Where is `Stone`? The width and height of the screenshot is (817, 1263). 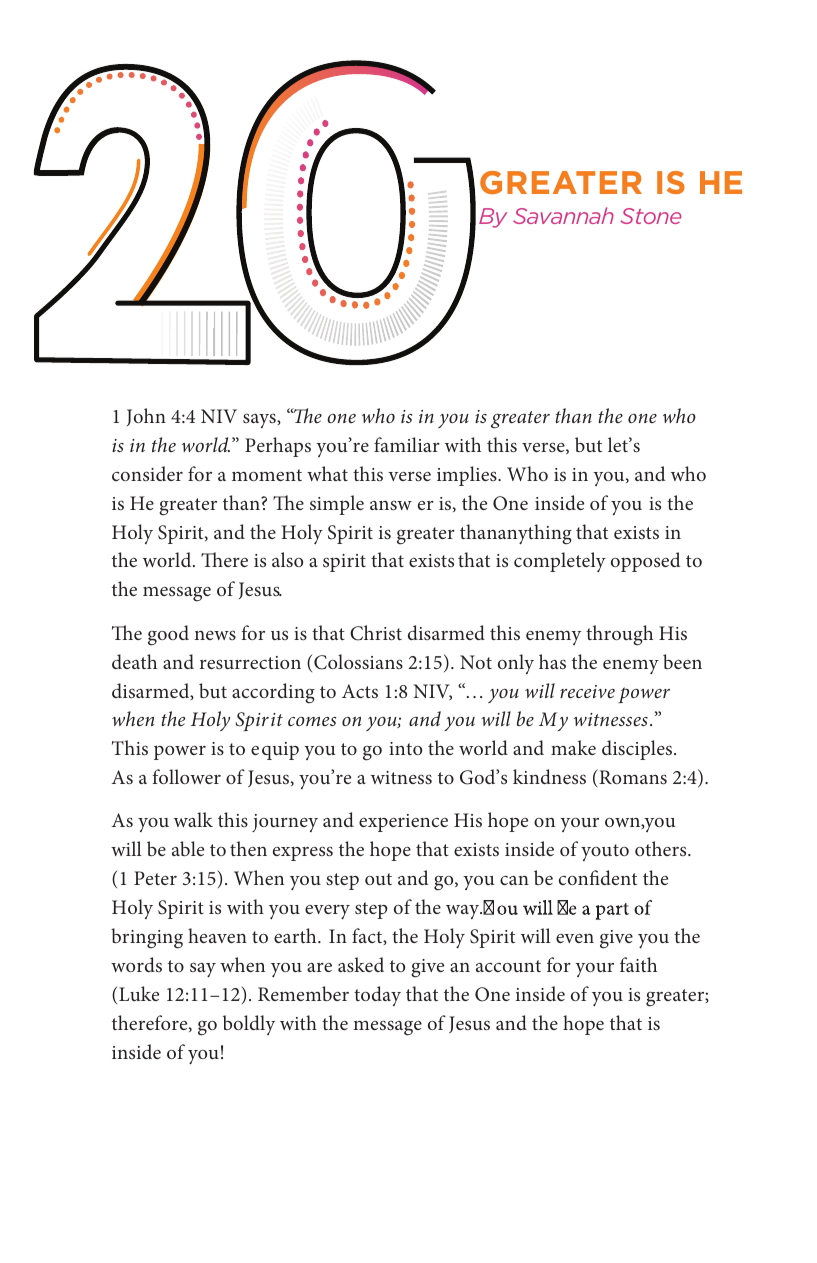 Stone is located at coordinates (651, 216).
